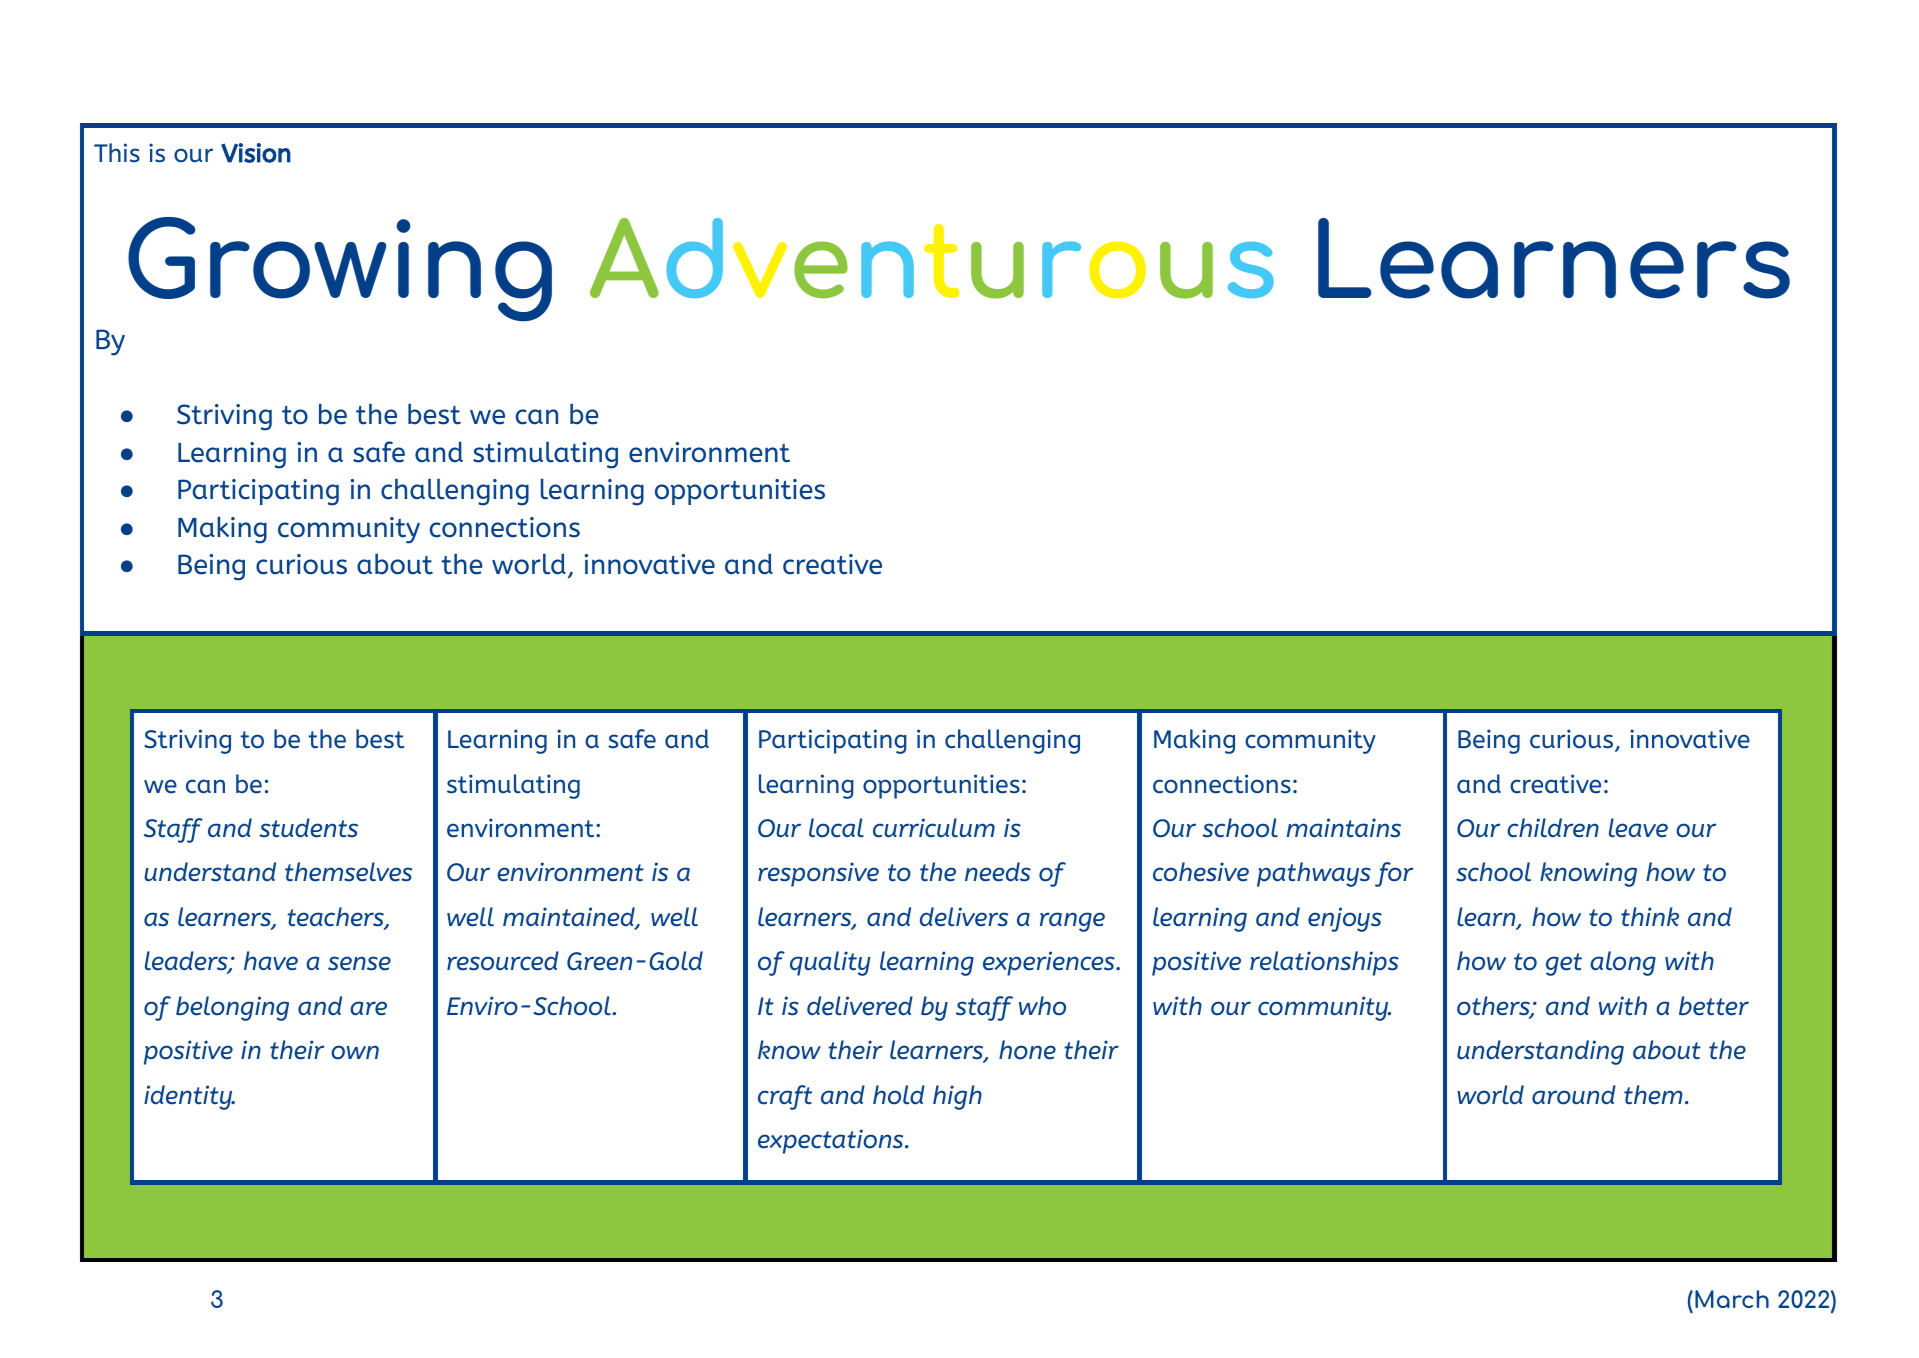 This document has height=1358, width=1919. Describe the element at coordinates (1564, 964) in the document. I see `get` at that location.
